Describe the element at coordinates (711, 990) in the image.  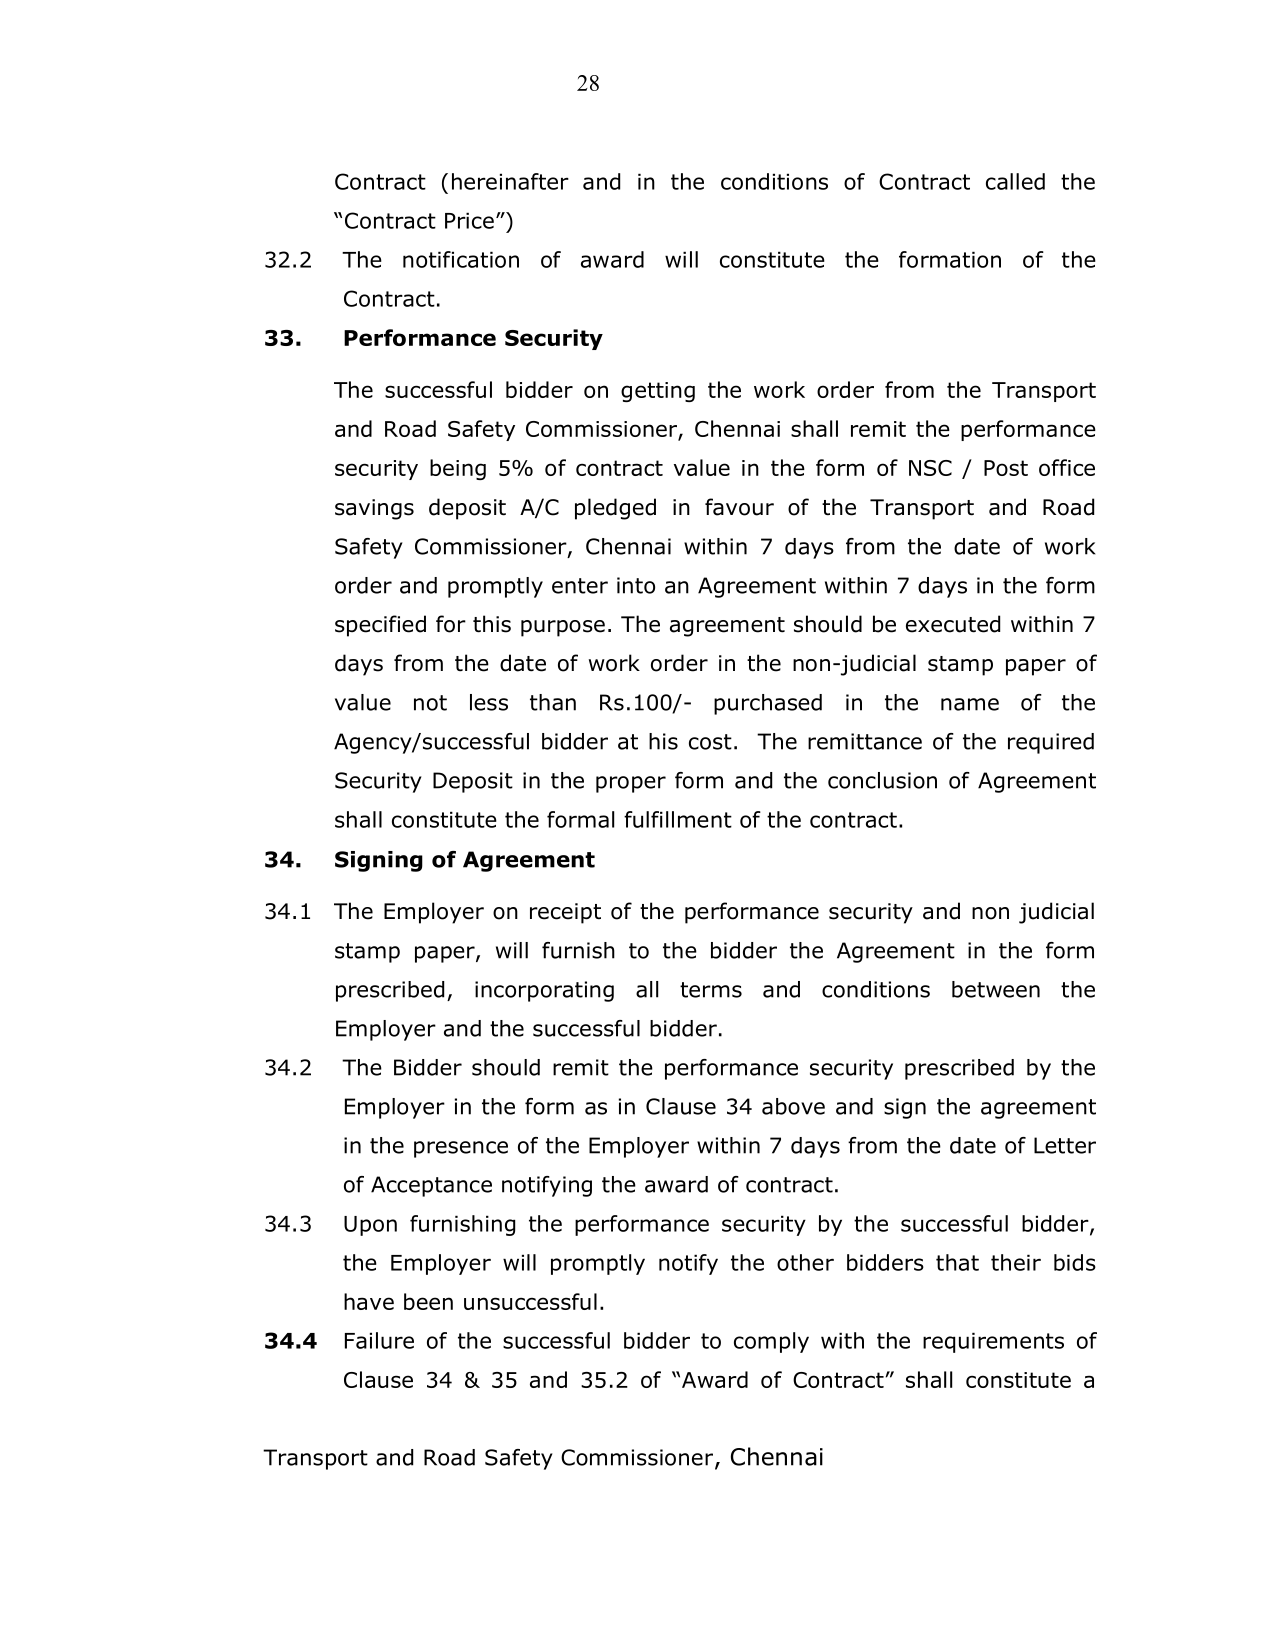
I see `terms` at that location.
